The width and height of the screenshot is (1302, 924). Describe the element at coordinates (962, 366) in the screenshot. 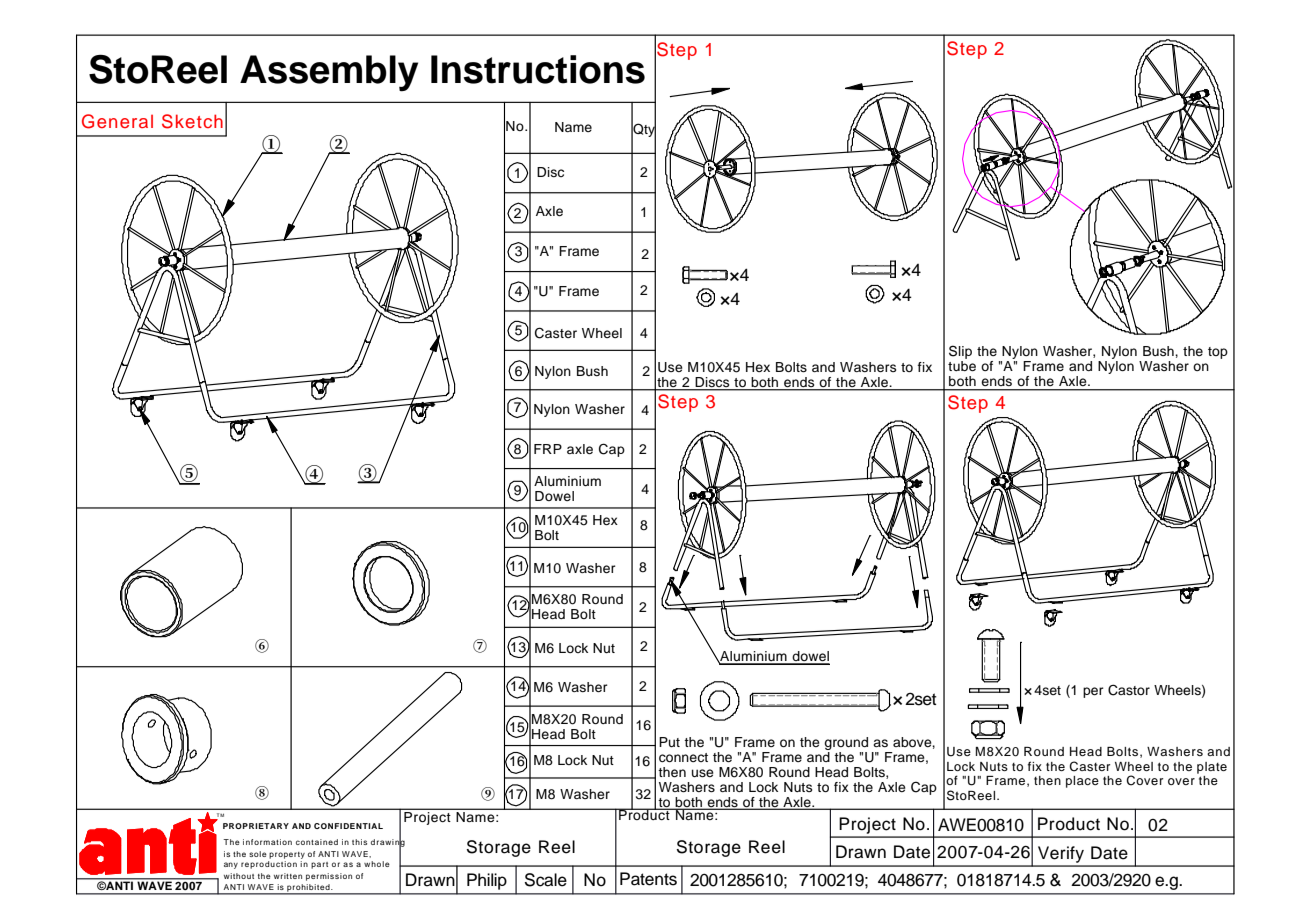

I see `tube` at that location.
